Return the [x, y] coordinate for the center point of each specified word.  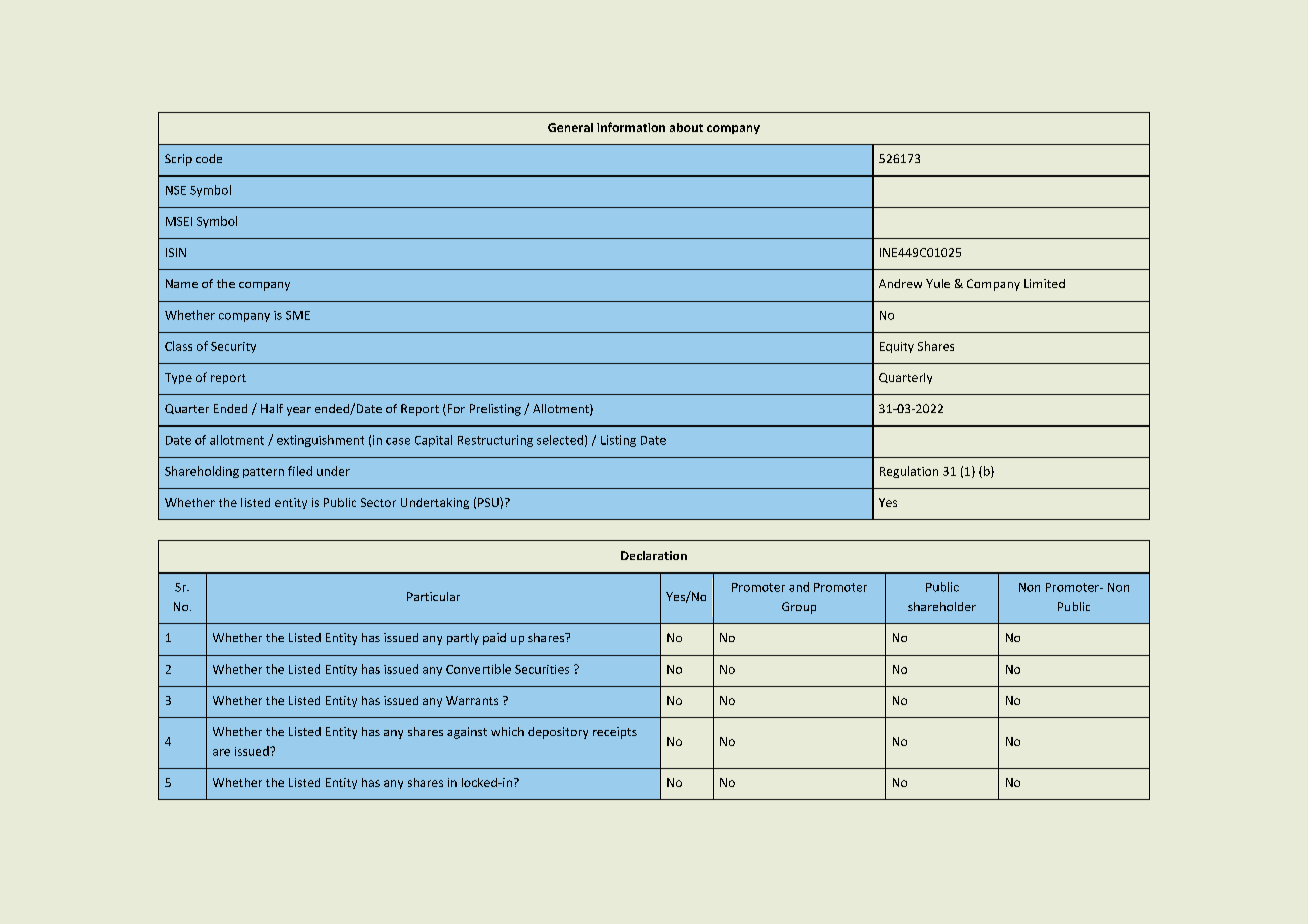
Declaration [654, 555]
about [686, 127]
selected [560, 440]
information [631, 127]
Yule [938, 283]
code [209, 158]
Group [799, 608]
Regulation [909, 472]
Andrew [900, 283]
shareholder [942, 606]
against [467, 733]
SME [298, 315]
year [299, 411]
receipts [615, 733]
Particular [433, 596]
